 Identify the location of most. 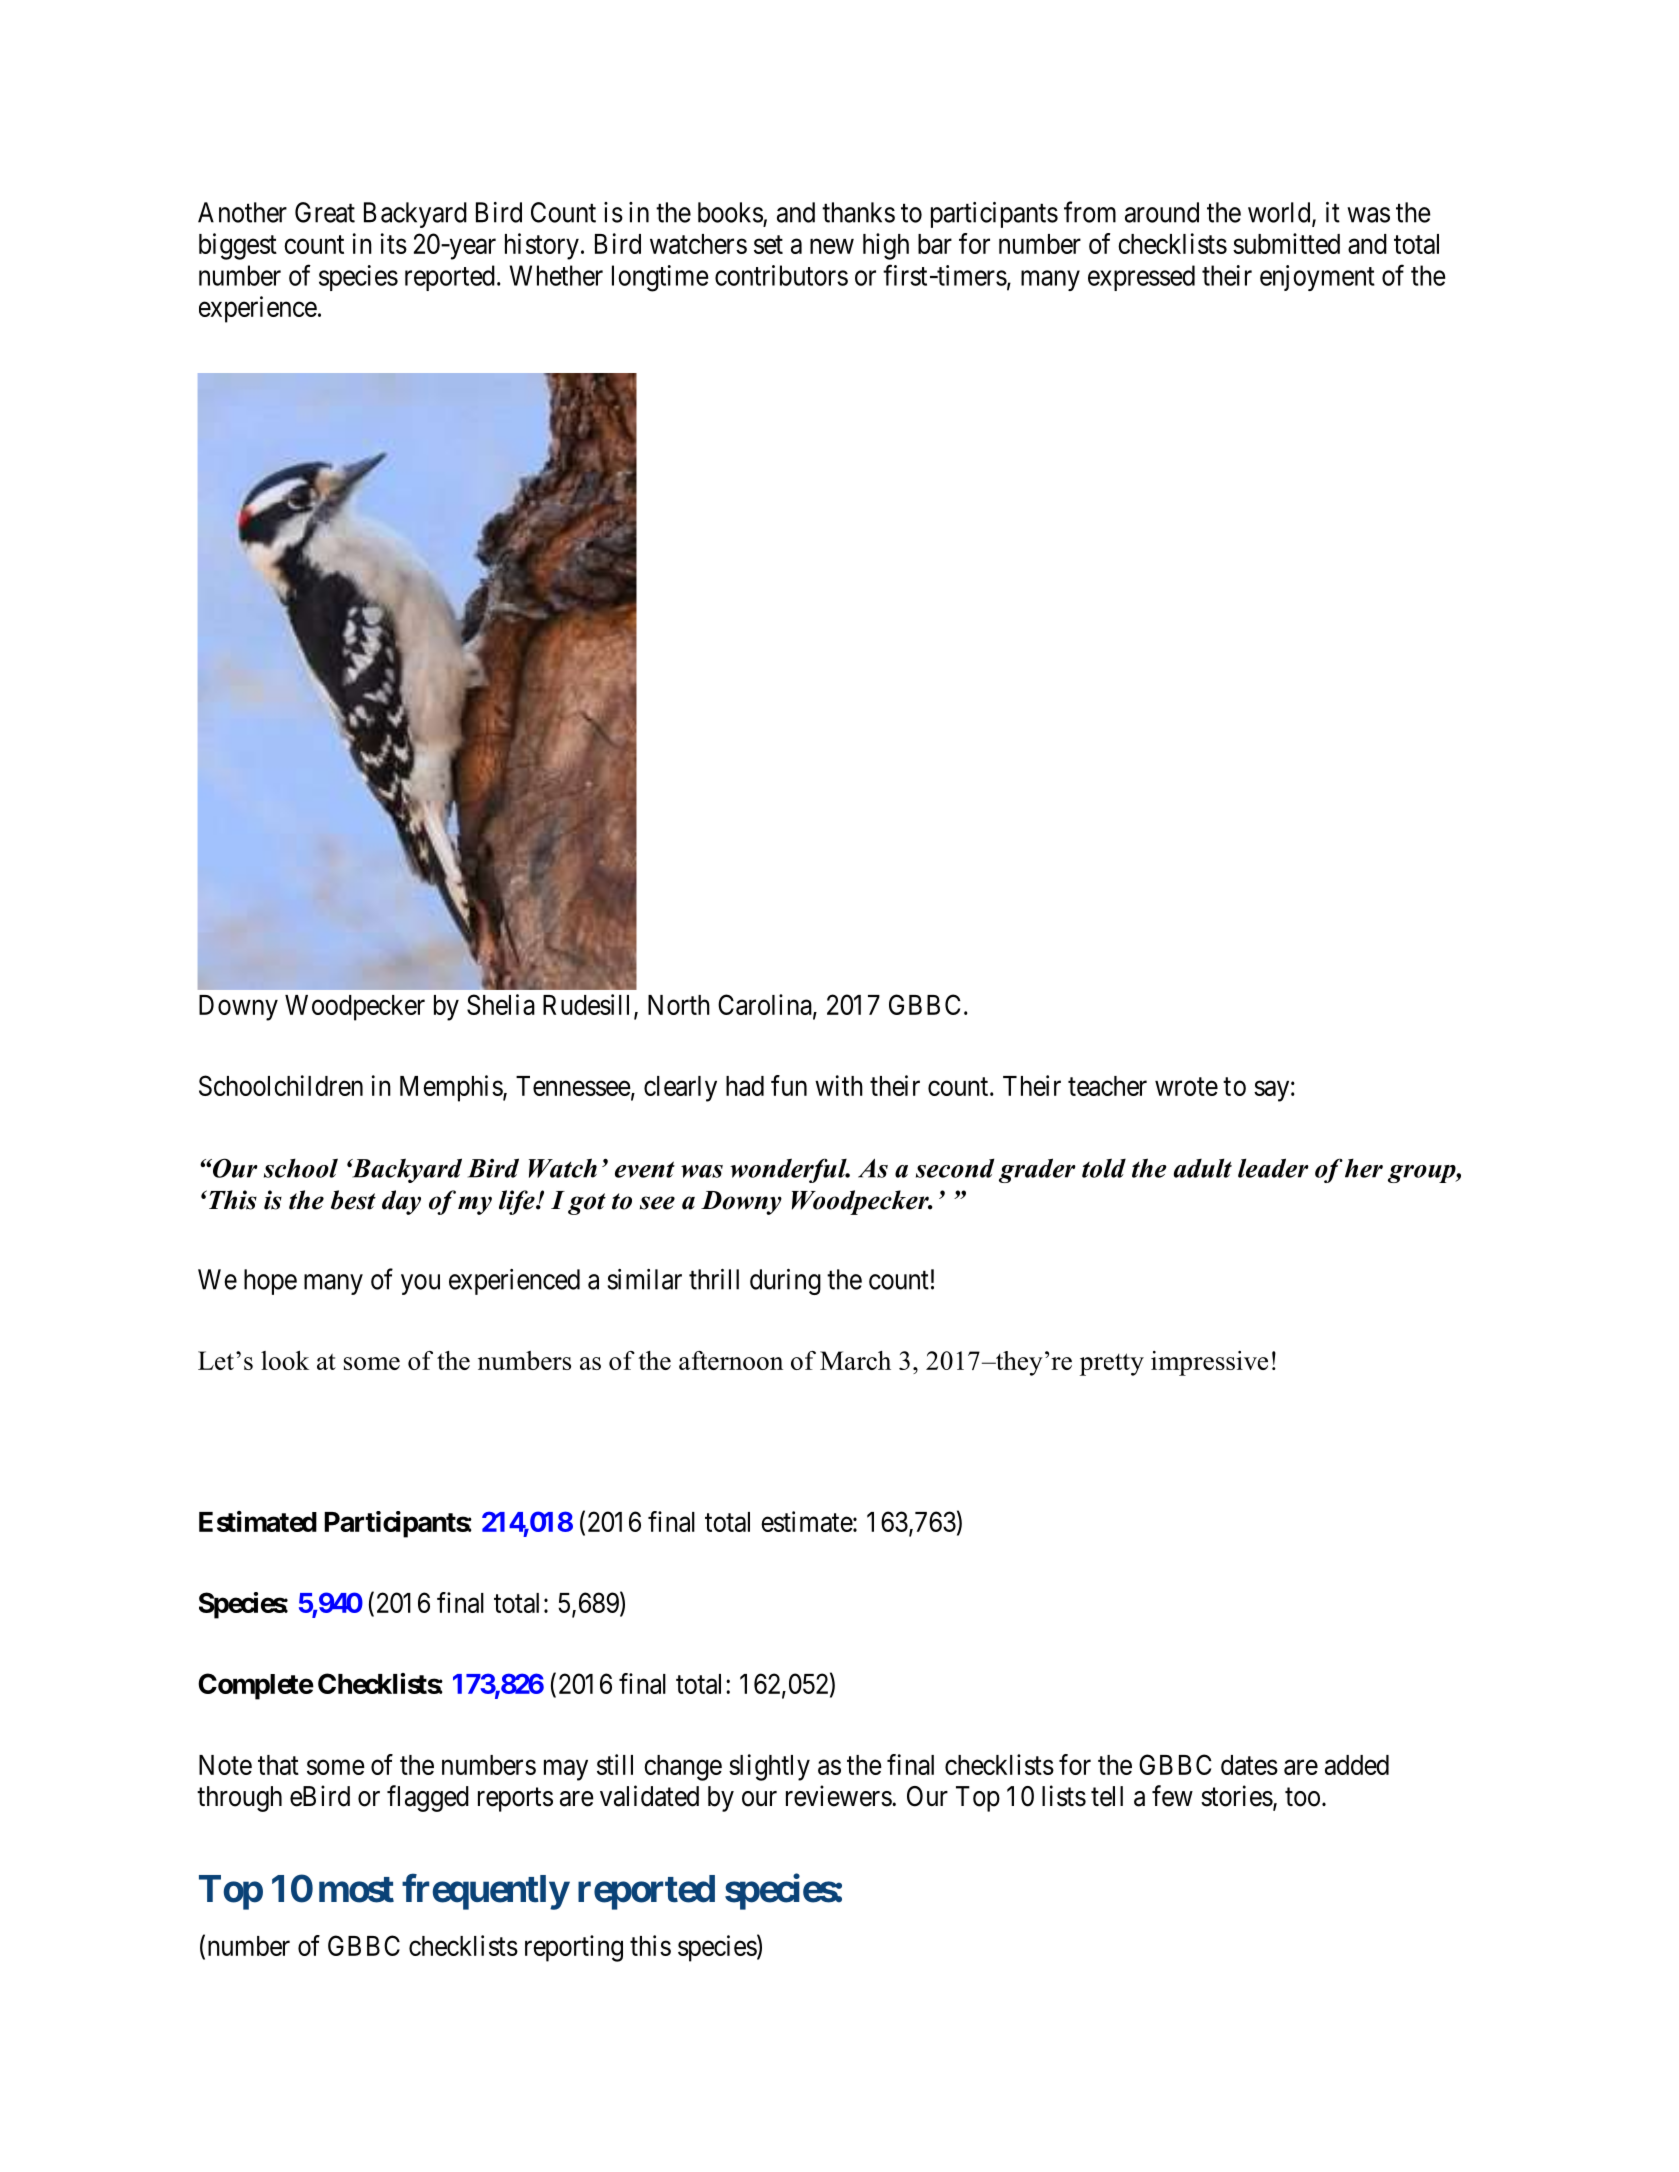
(356, 1890).
